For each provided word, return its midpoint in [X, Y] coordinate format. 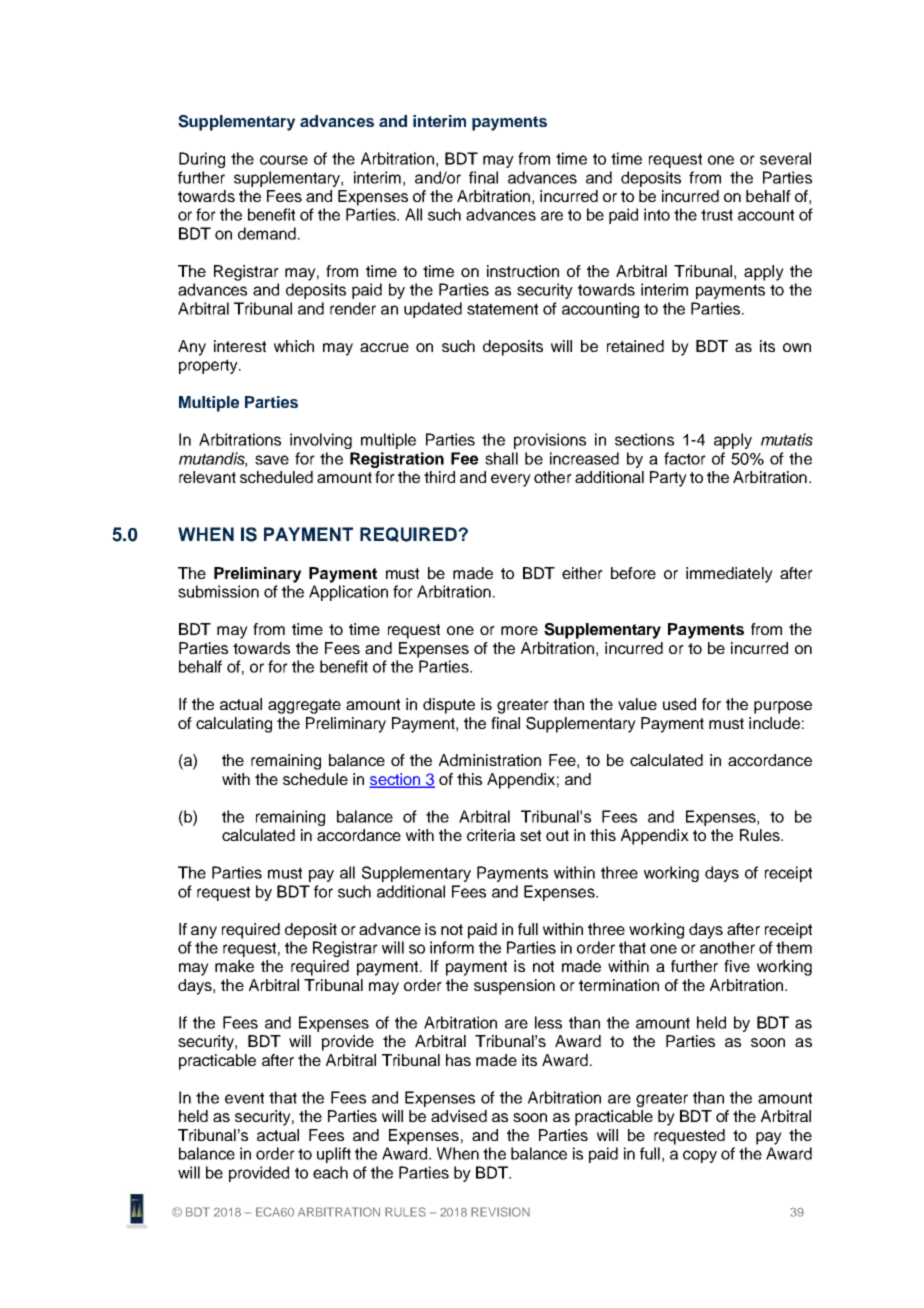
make [234, 966]
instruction [523, 271]
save [272, 460]
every [511, 480]
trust [717, 215]
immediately [729, 575]
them [794, 947]
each [330, 1172]
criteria [491, 835]
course [284, 160]
